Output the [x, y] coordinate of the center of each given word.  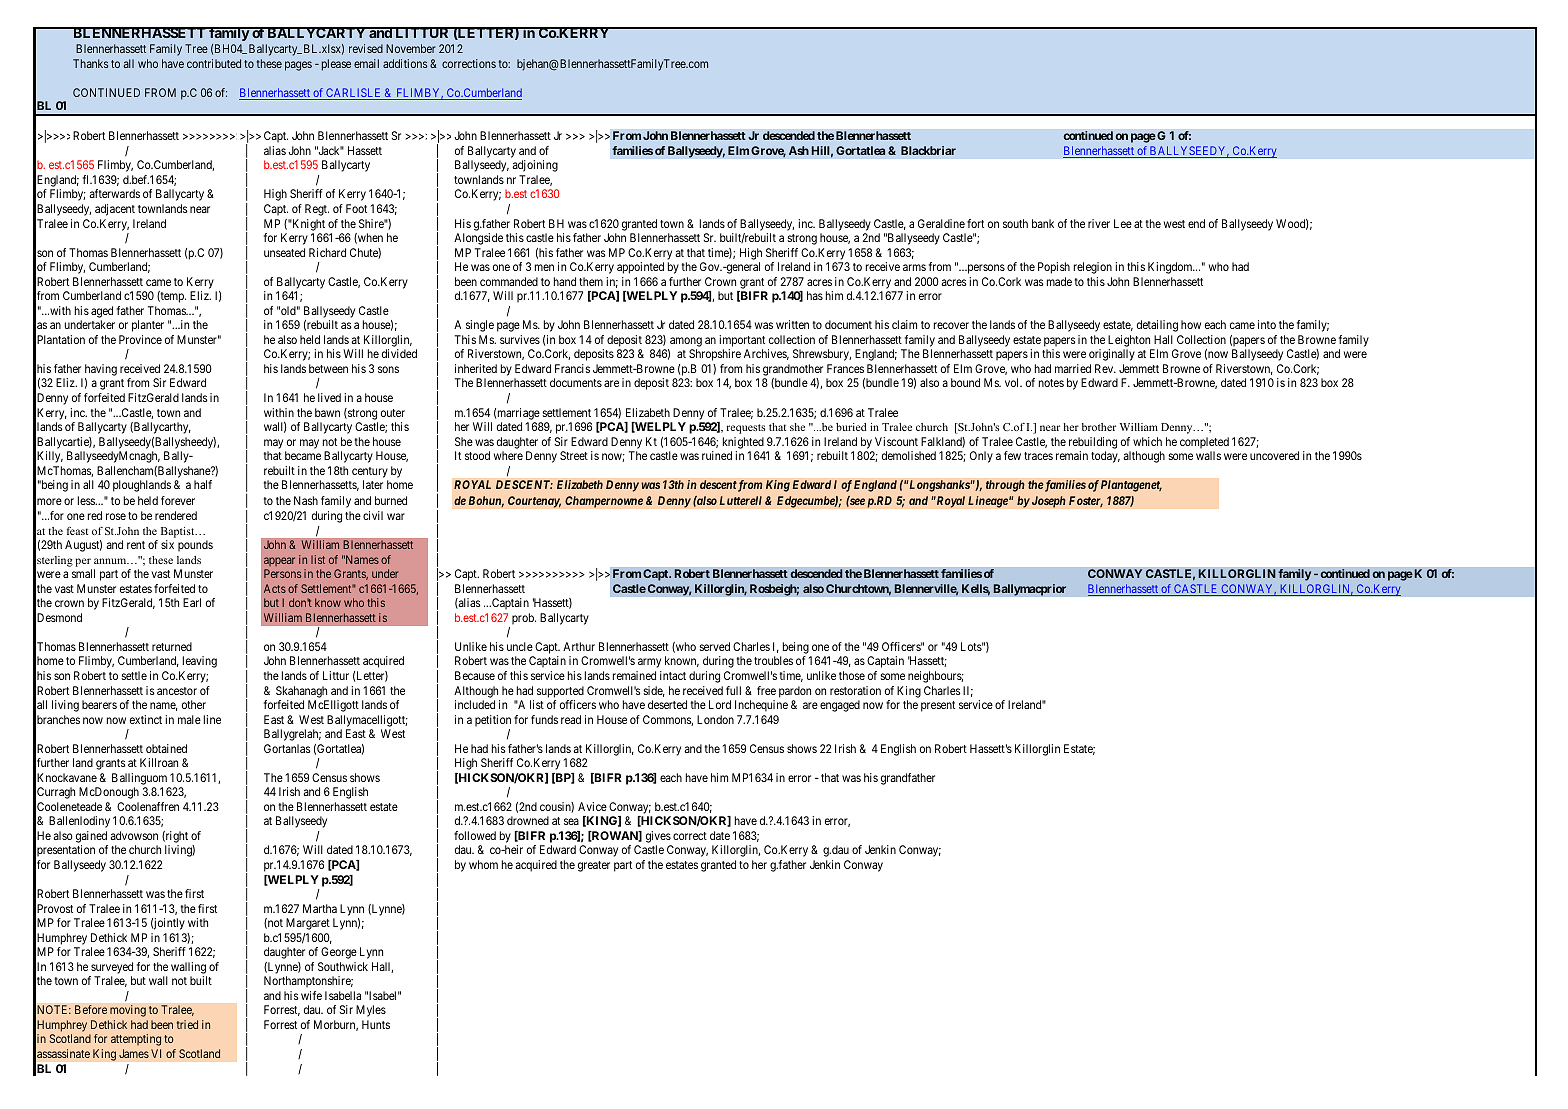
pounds [195, 546]
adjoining [535, 166]
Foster [1086, 501]
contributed [214, 63]
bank [1043, 223]
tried [187, 1024]
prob [524, 619]
